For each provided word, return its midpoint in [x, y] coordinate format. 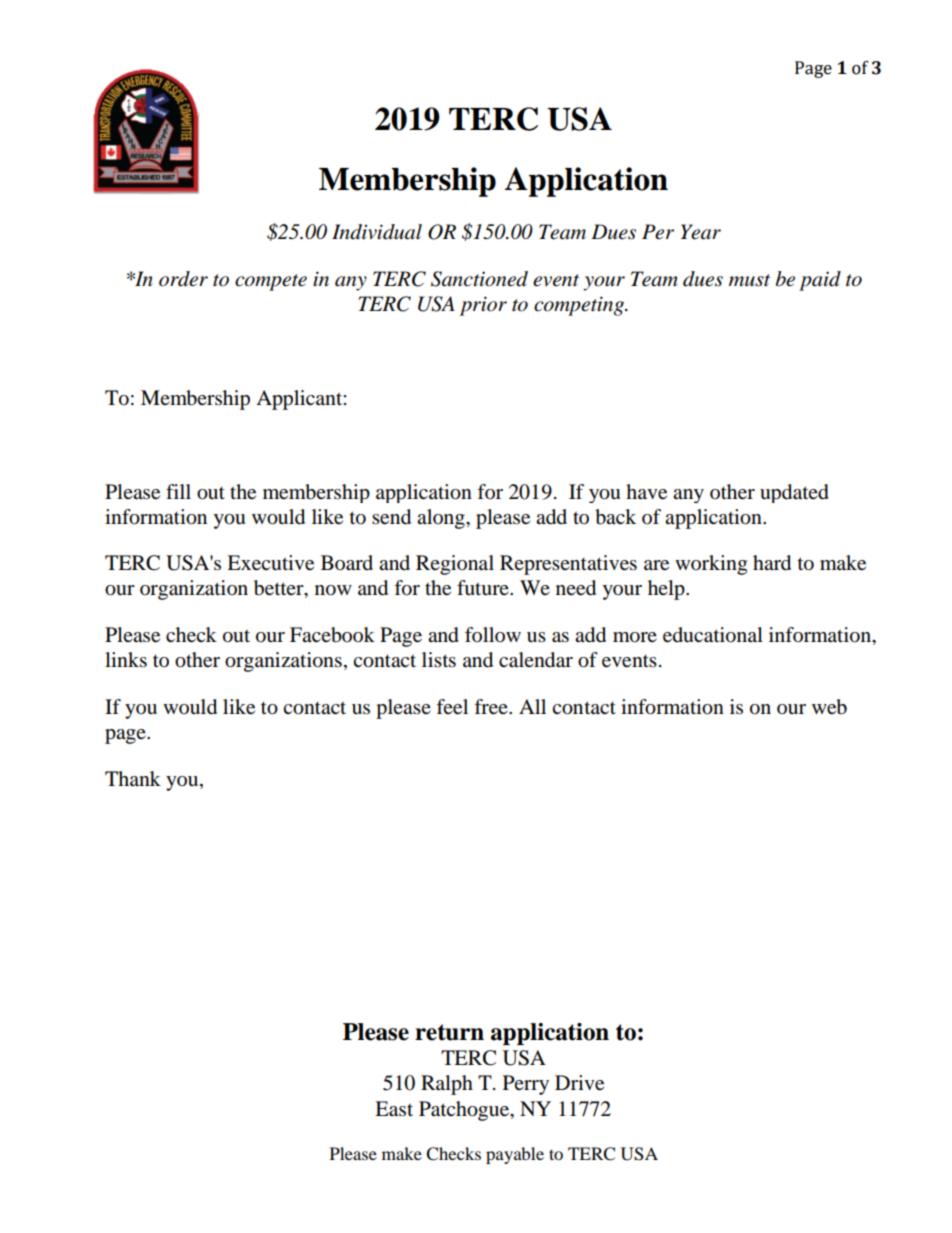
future [484, 588]
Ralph [447, 1085]
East [394, 1109]
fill [178, 491]
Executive [270, 563]
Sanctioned [479, 279]
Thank [133, 778]
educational [713, 635]
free [492, 707]
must [749, 280]
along [442, 519]
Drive [579, 1083]
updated [794, 493]
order [183, 279]
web [829, 707]
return [449, 1032]
